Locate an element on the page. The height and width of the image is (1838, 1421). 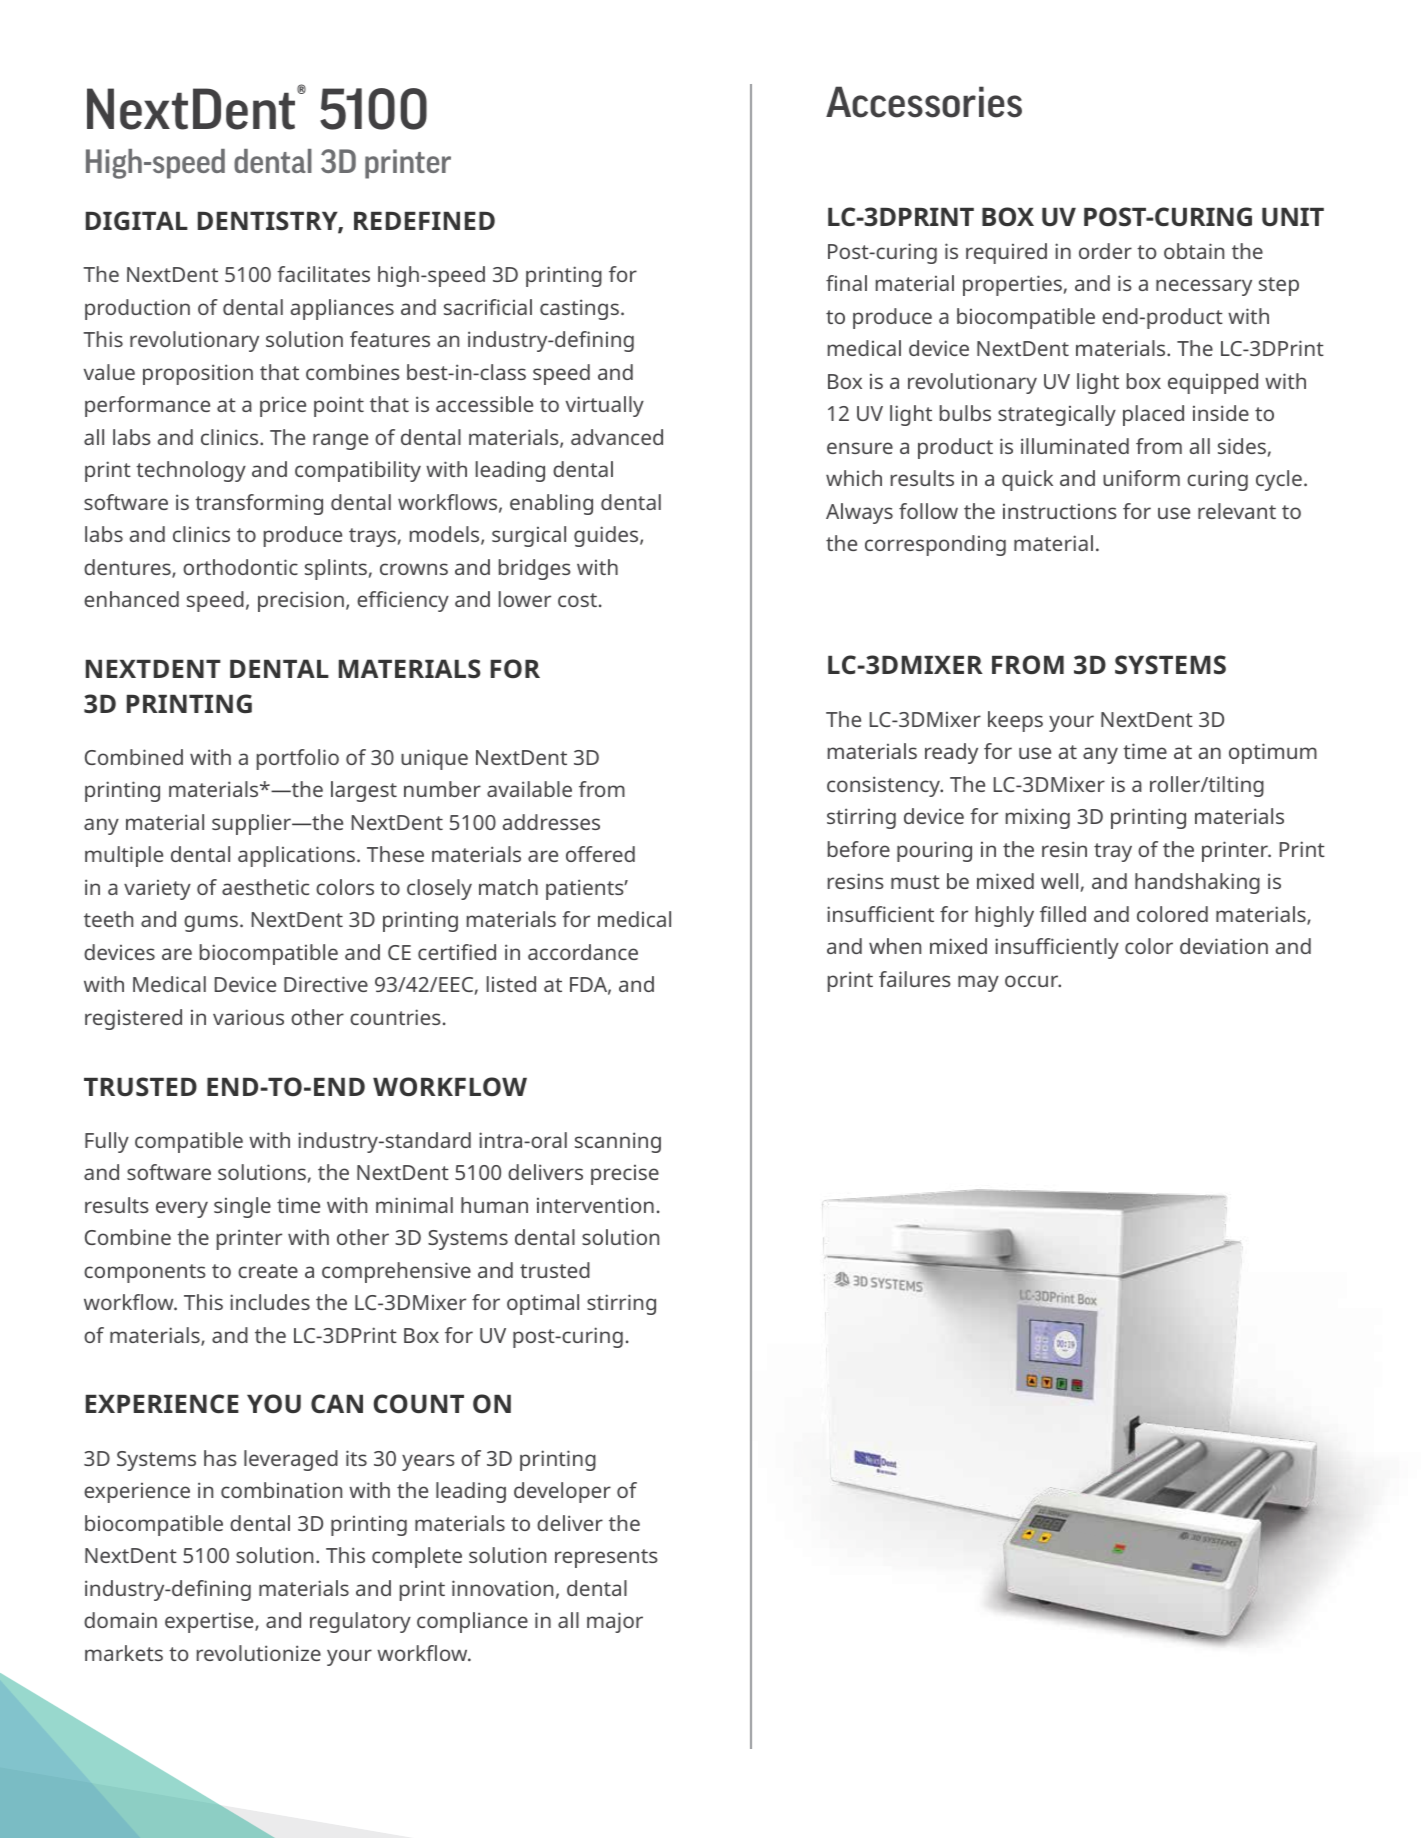
obtain is located at coordinates (1194, 251).
